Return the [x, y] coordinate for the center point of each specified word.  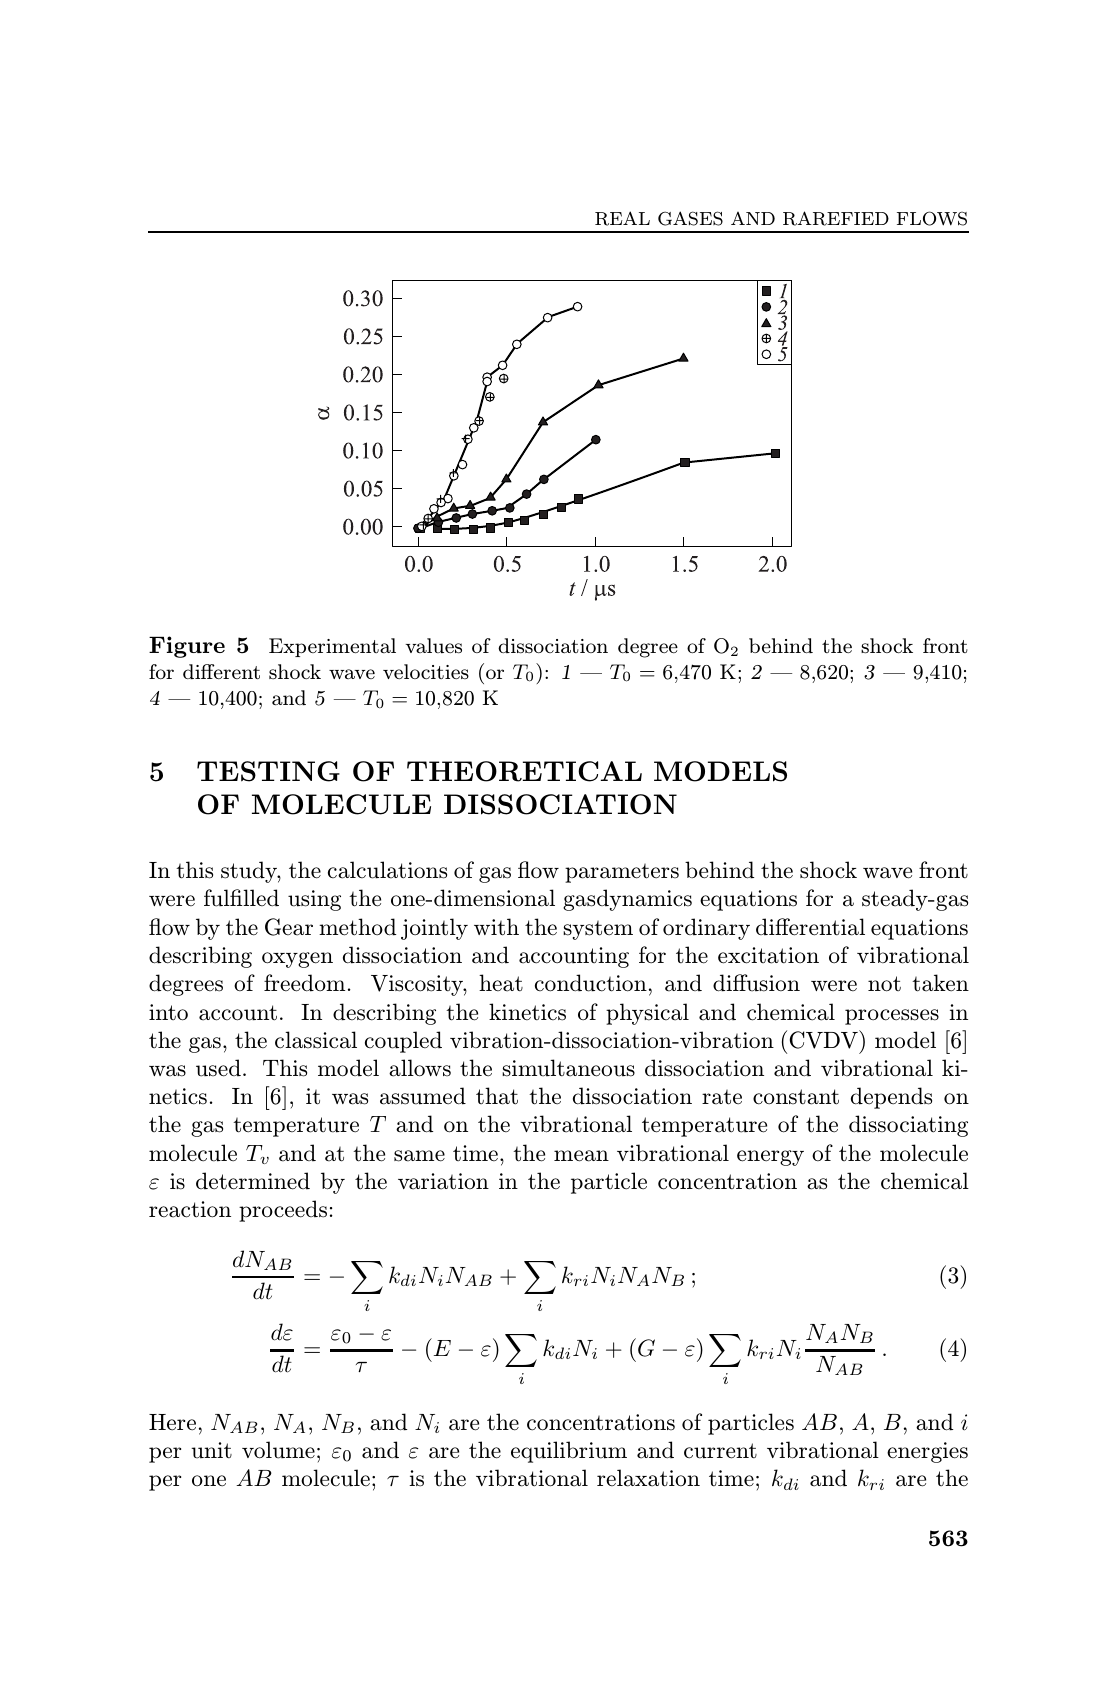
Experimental [332, 647]
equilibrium [569, 1452]
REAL [622, 218]
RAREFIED [836, 218]
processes [892, 1017]
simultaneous [568, 1068]
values [433, 646]
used [218, 1068]
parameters [622, 873]
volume [278, 1450]
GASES [690, 218]
